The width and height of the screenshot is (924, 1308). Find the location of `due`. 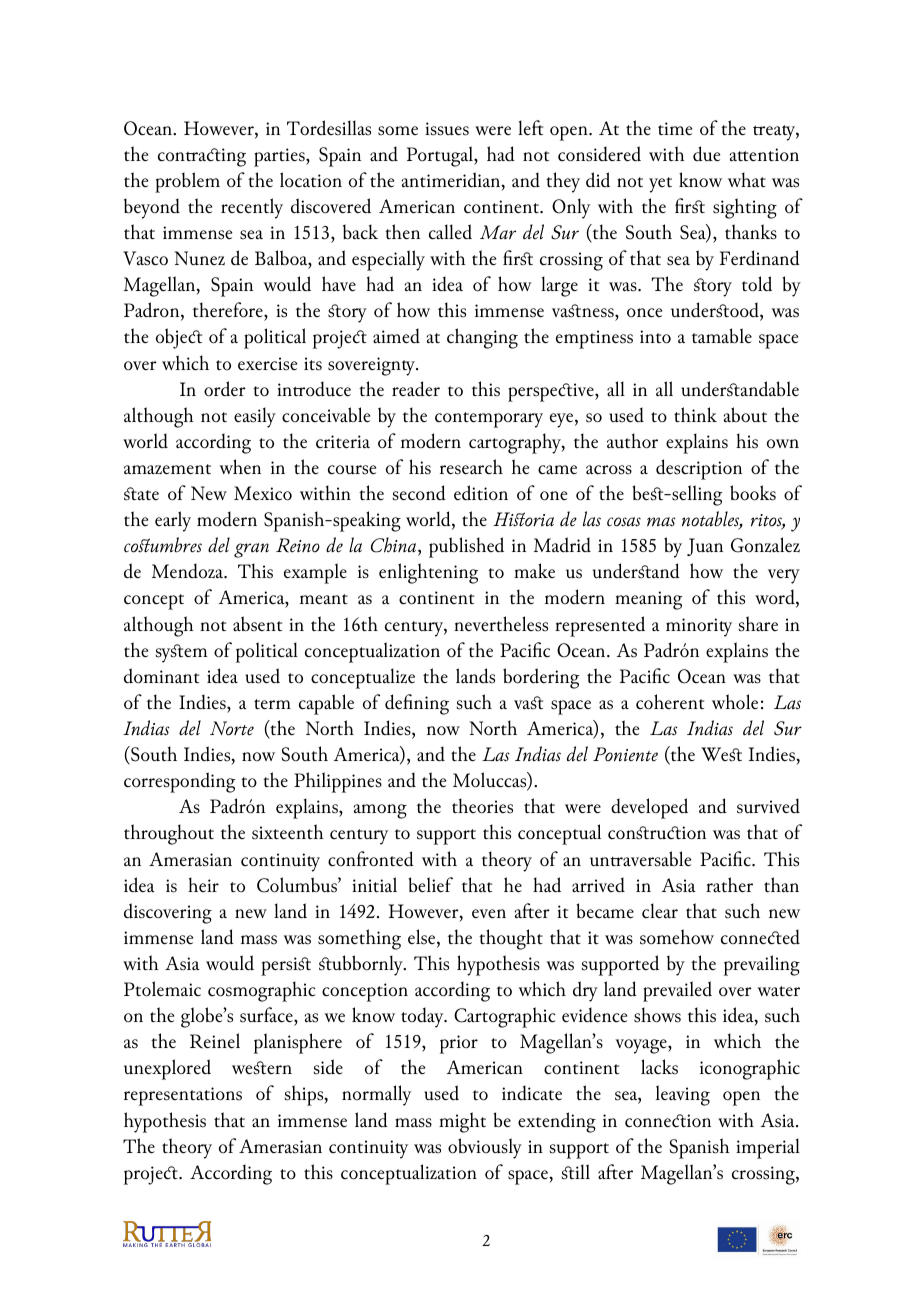

due is located at coordinates (706, 153).
